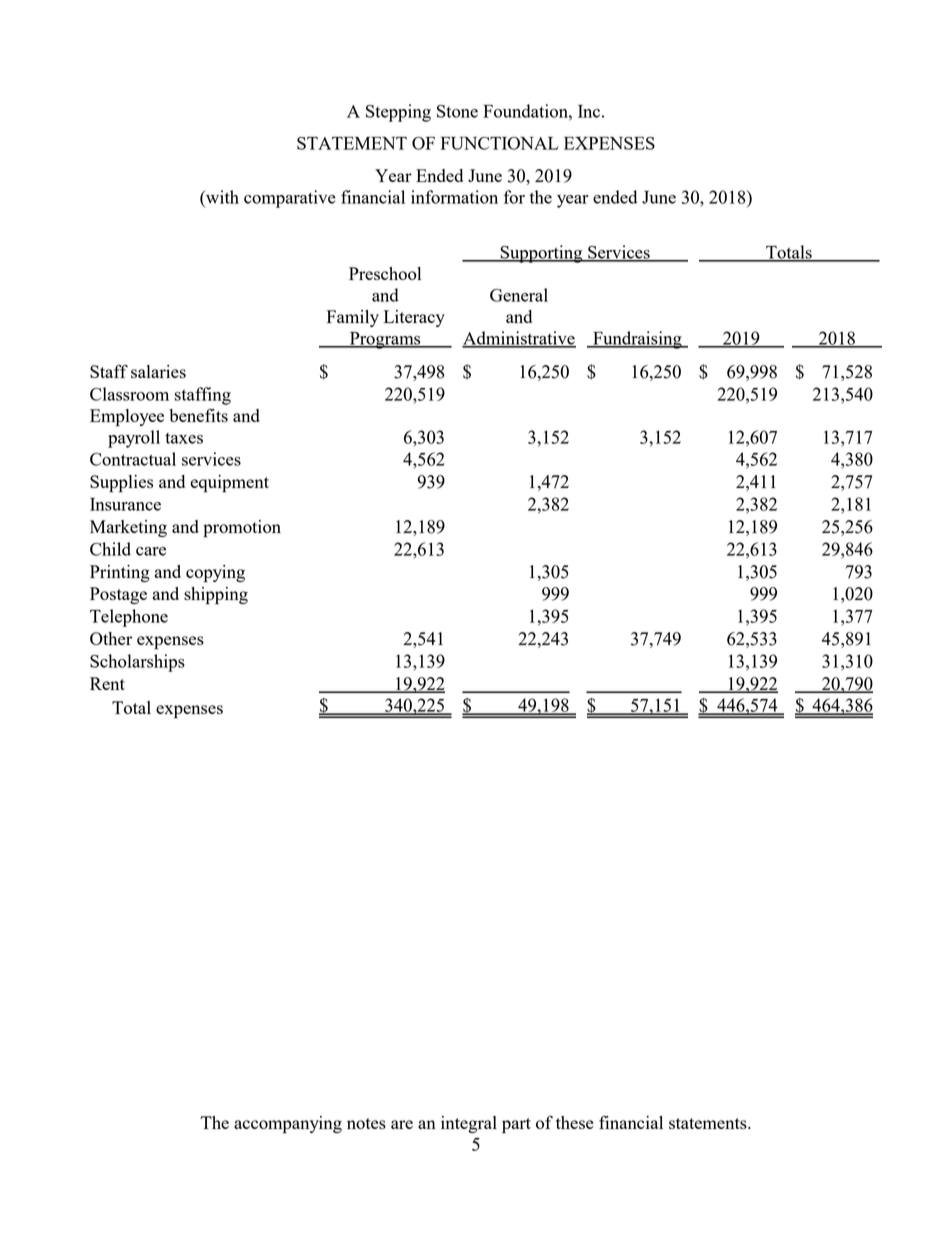  What do you see at coordinates (129, 618) in the document?
I see `Telephone` at bounding box center [129, 618].
